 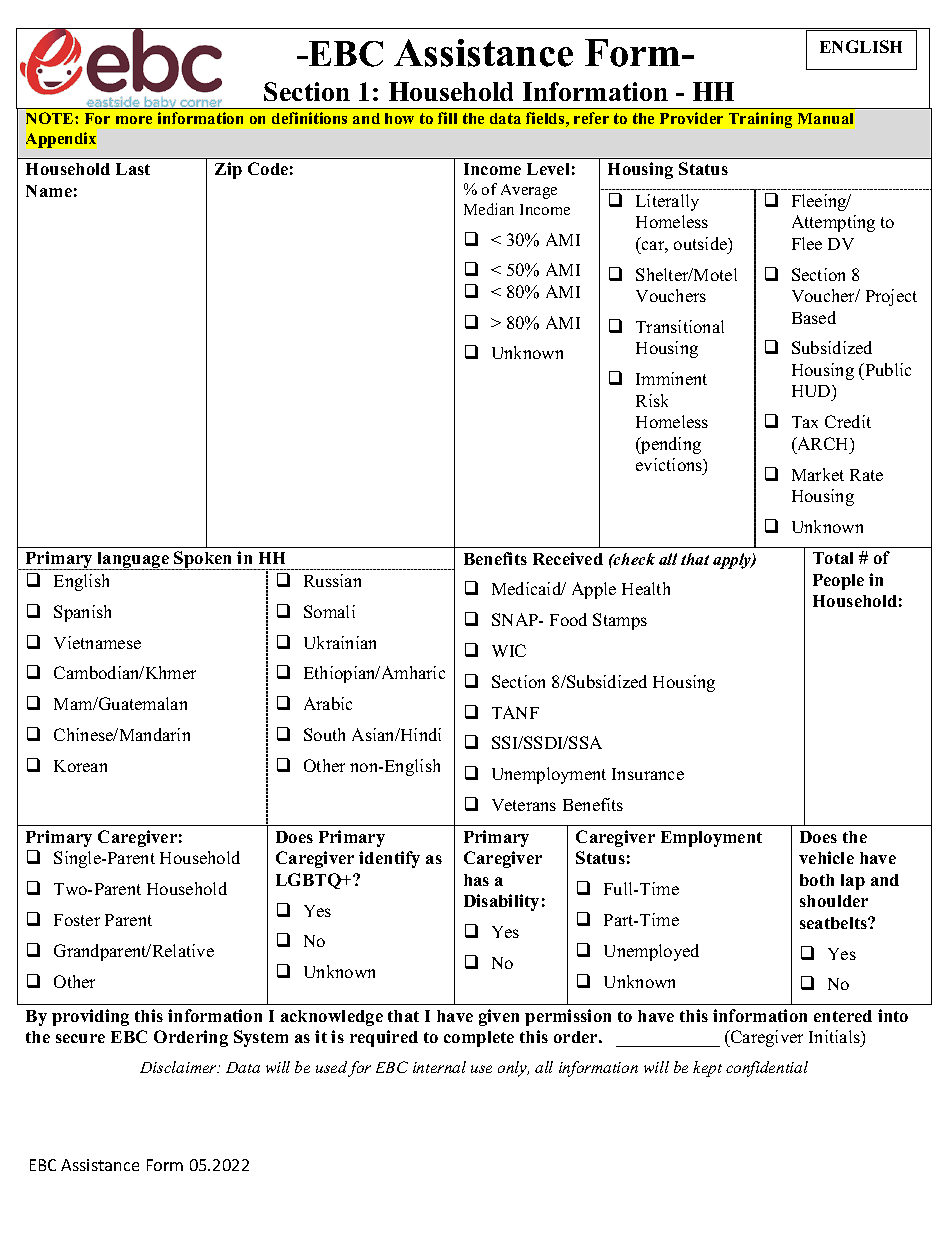 I want to click on complete, so click(x=479, y=1039).
